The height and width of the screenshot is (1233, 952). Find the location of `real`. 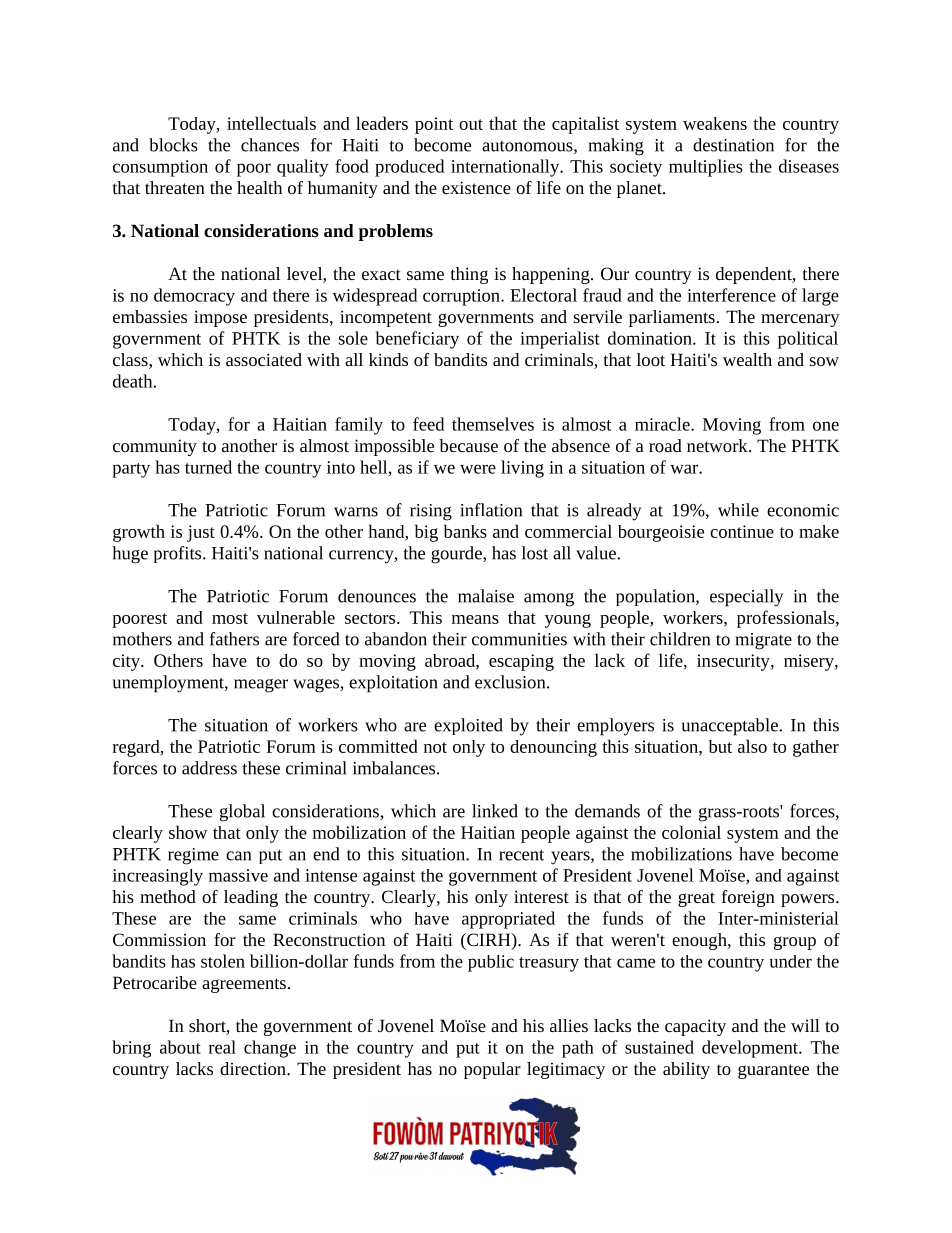

real is located at coordinates (222, 1047).
